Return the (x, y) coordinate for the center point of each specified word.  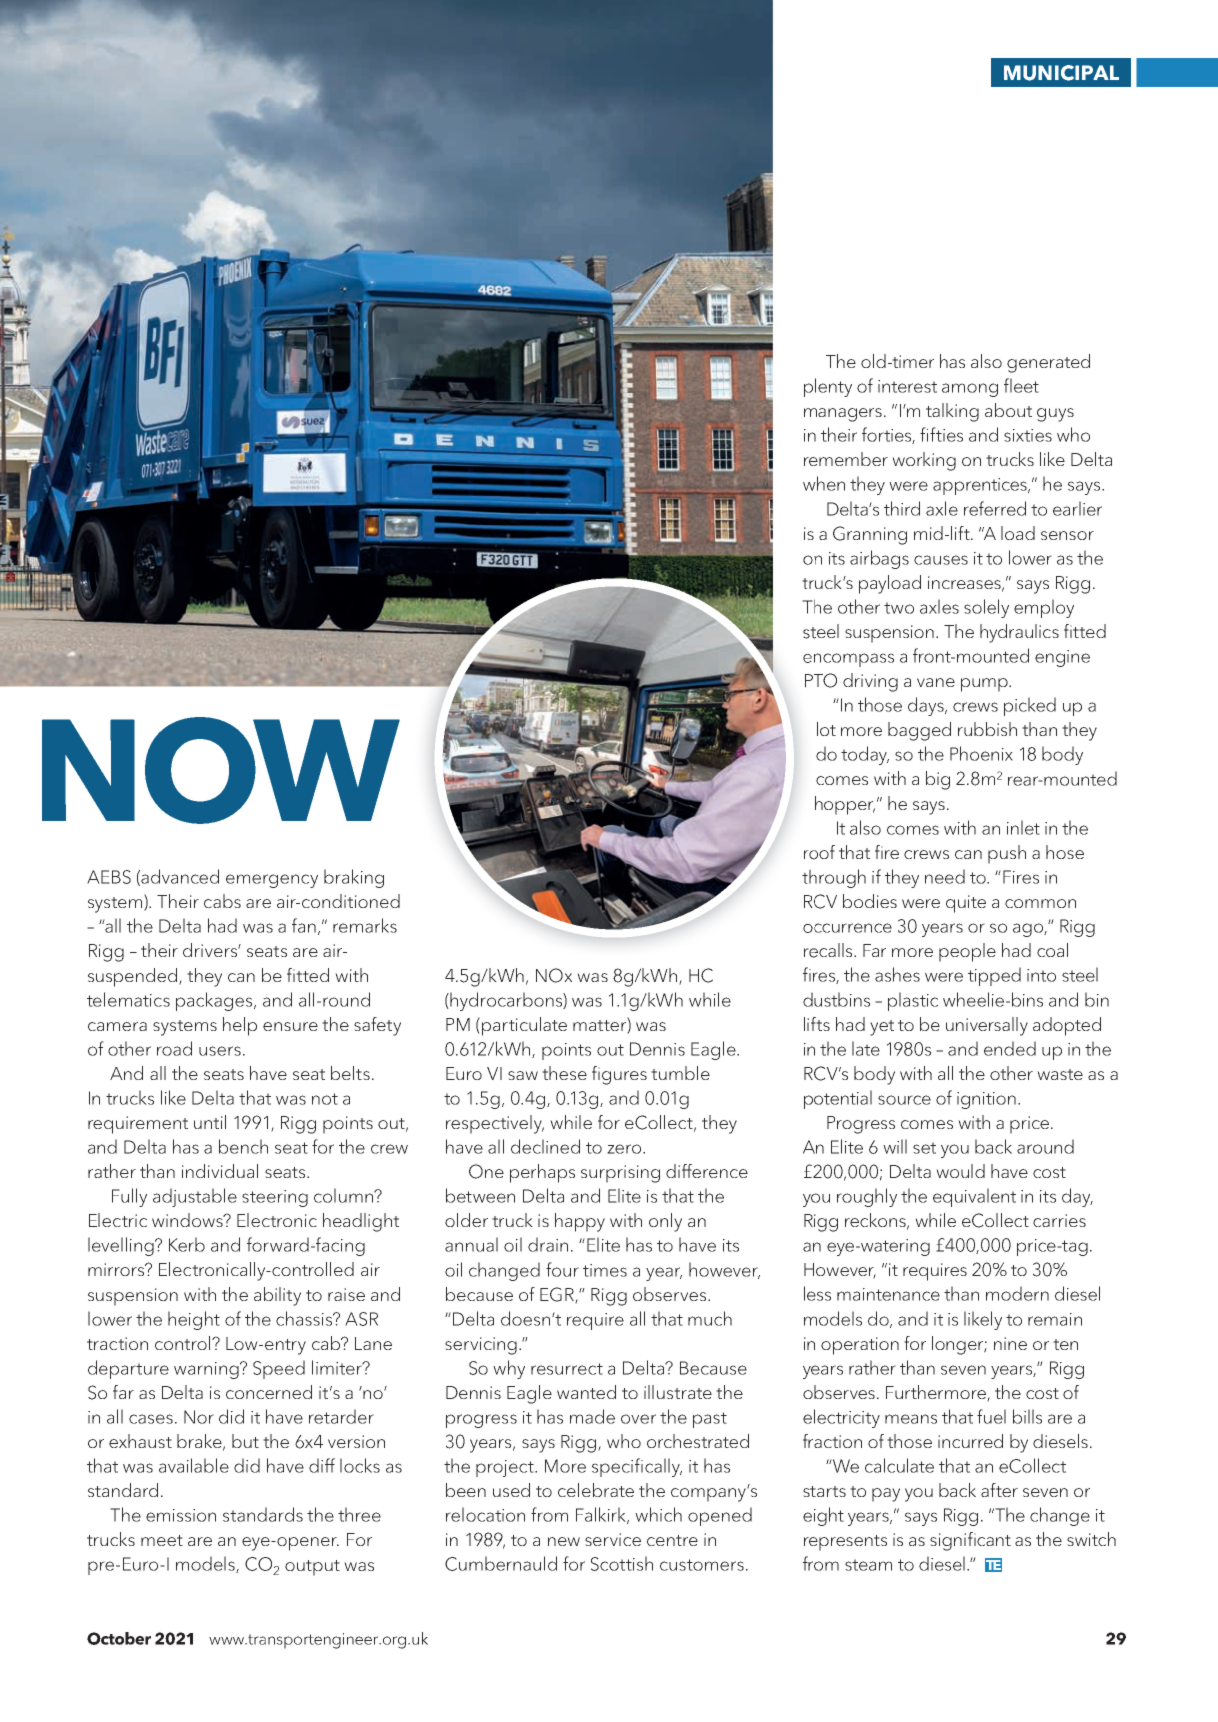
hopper (845, 805)
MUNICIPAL (1061, 73)
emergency (272, 881)
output (312, 1568)
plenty (828, 387)
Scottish (622, 1563)
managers (844, 415)
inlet (1023, 827)
